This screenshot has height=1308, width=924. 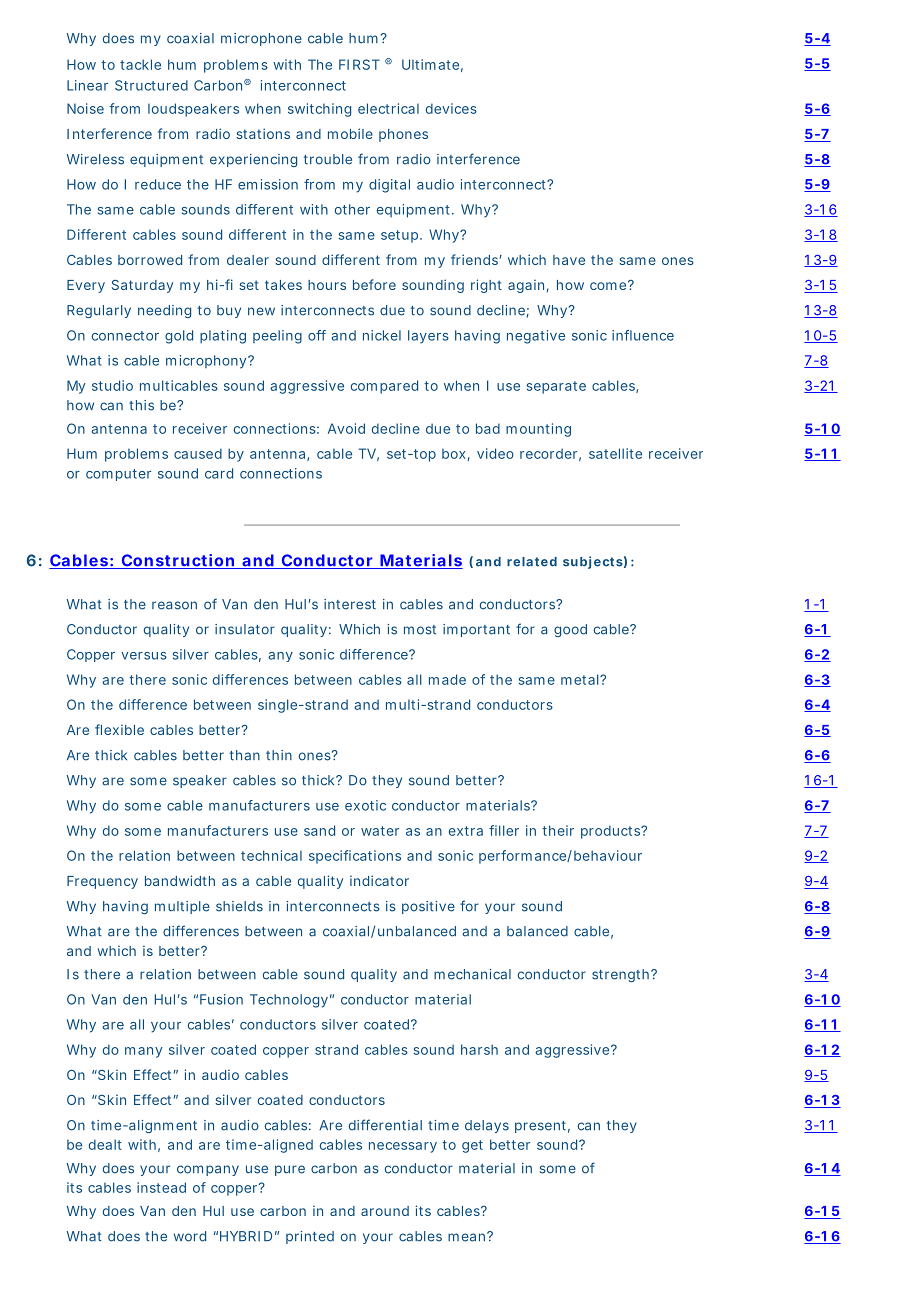 I want to click on interest, so click(x=350, y=604).
